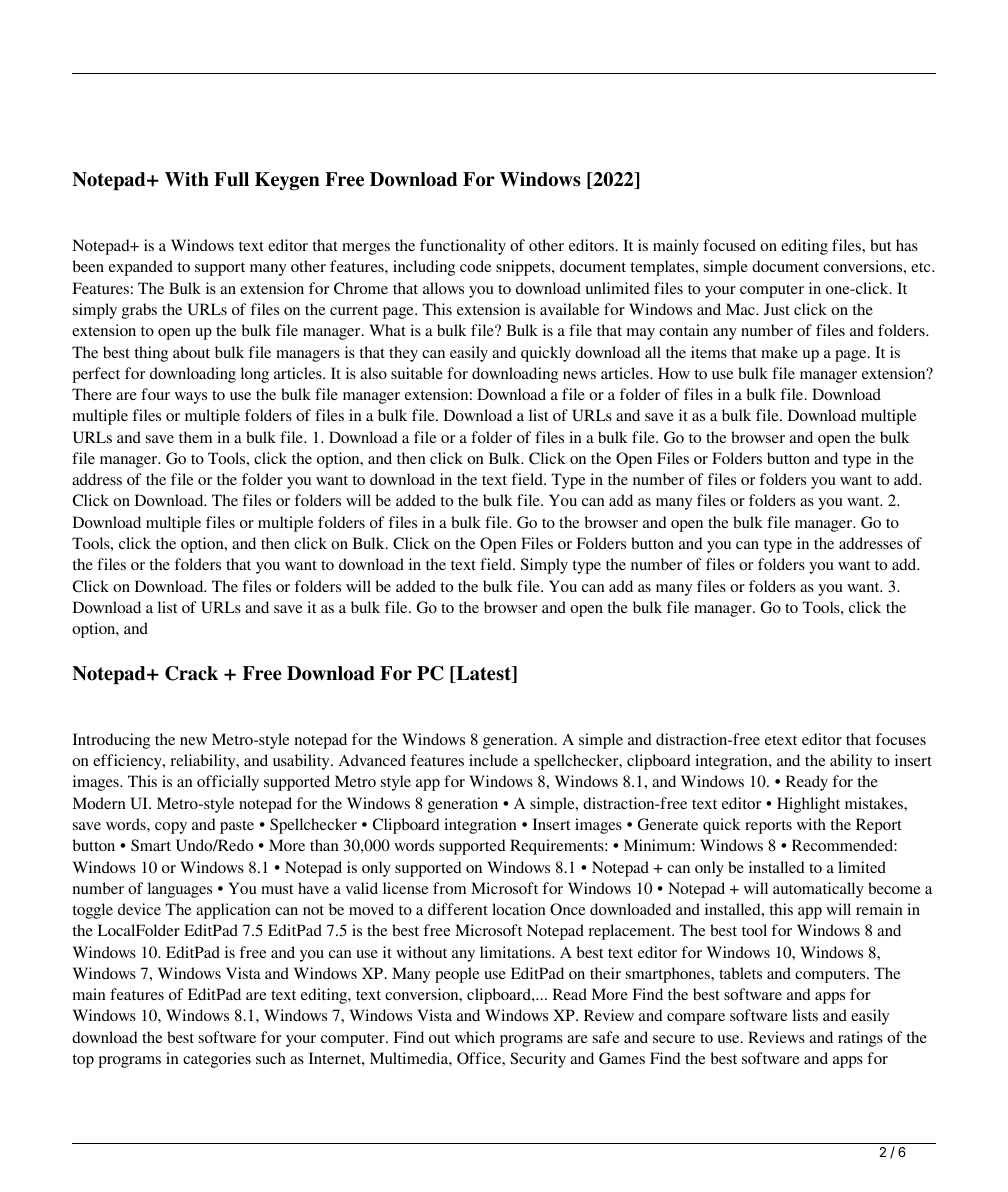 The image size is (1008, 1192). Describe the element at coordinates (493, 760) in the screenshot. I see `include` at that location.
